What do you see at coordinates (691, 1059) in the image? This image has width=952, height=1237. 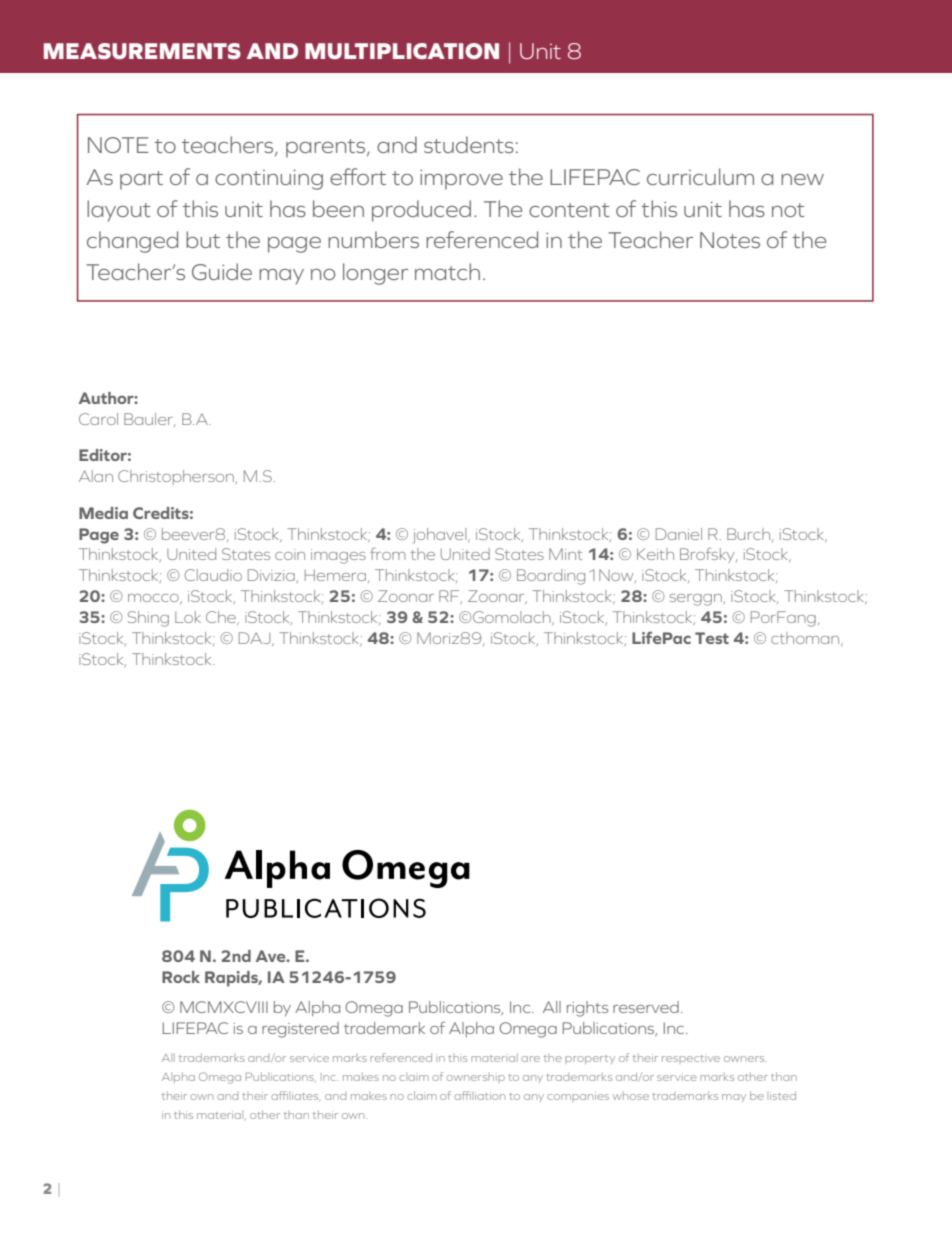 I see `respective` at bounding box center [691, 1059].
